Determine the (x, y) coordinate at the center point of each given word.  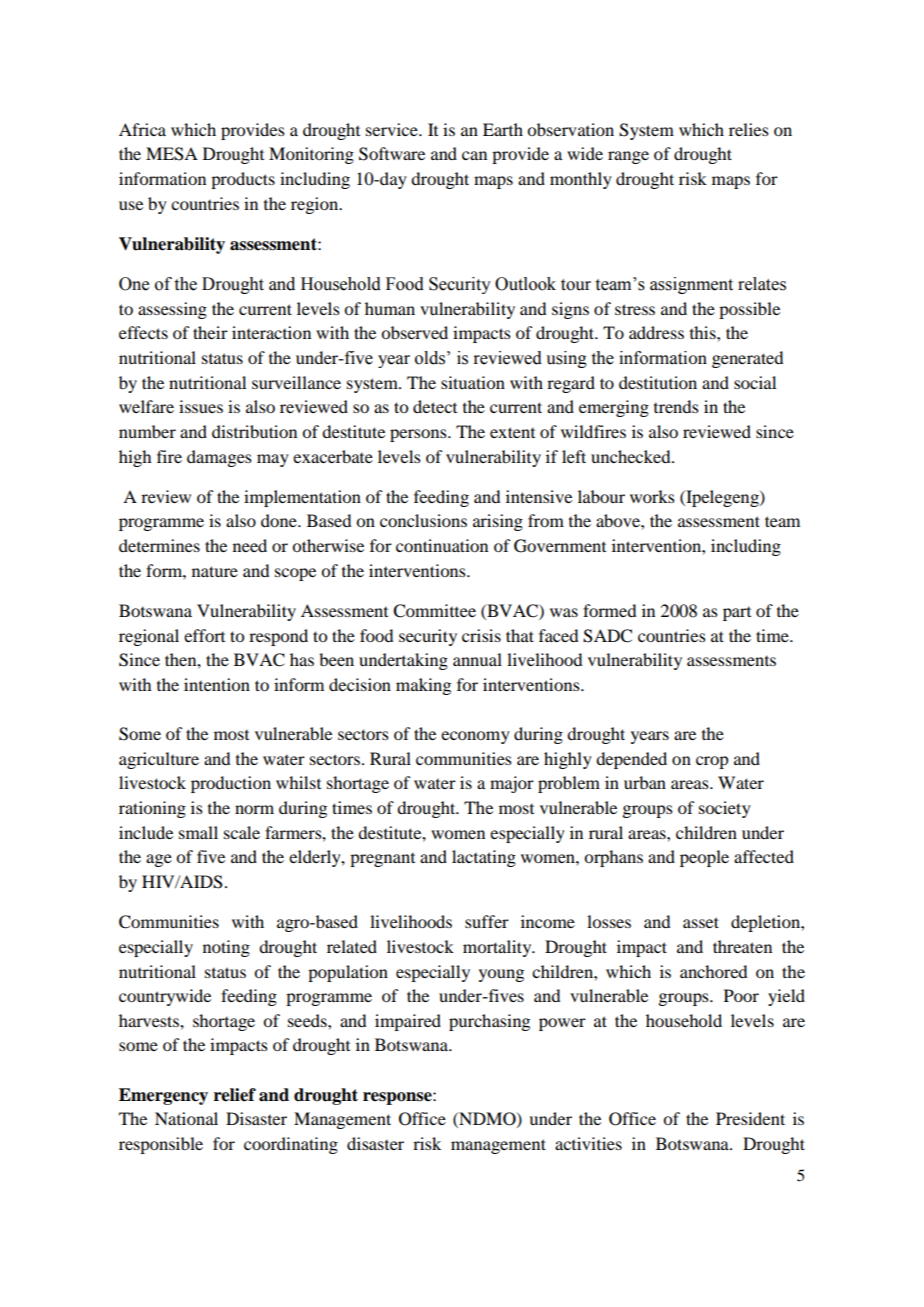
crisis (481, 635)
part (737, 614)
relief (235, 1095)
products (243, 180)
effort (204, 635)
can (474, 155)
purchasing (489, 1022)
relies (749, 129)
